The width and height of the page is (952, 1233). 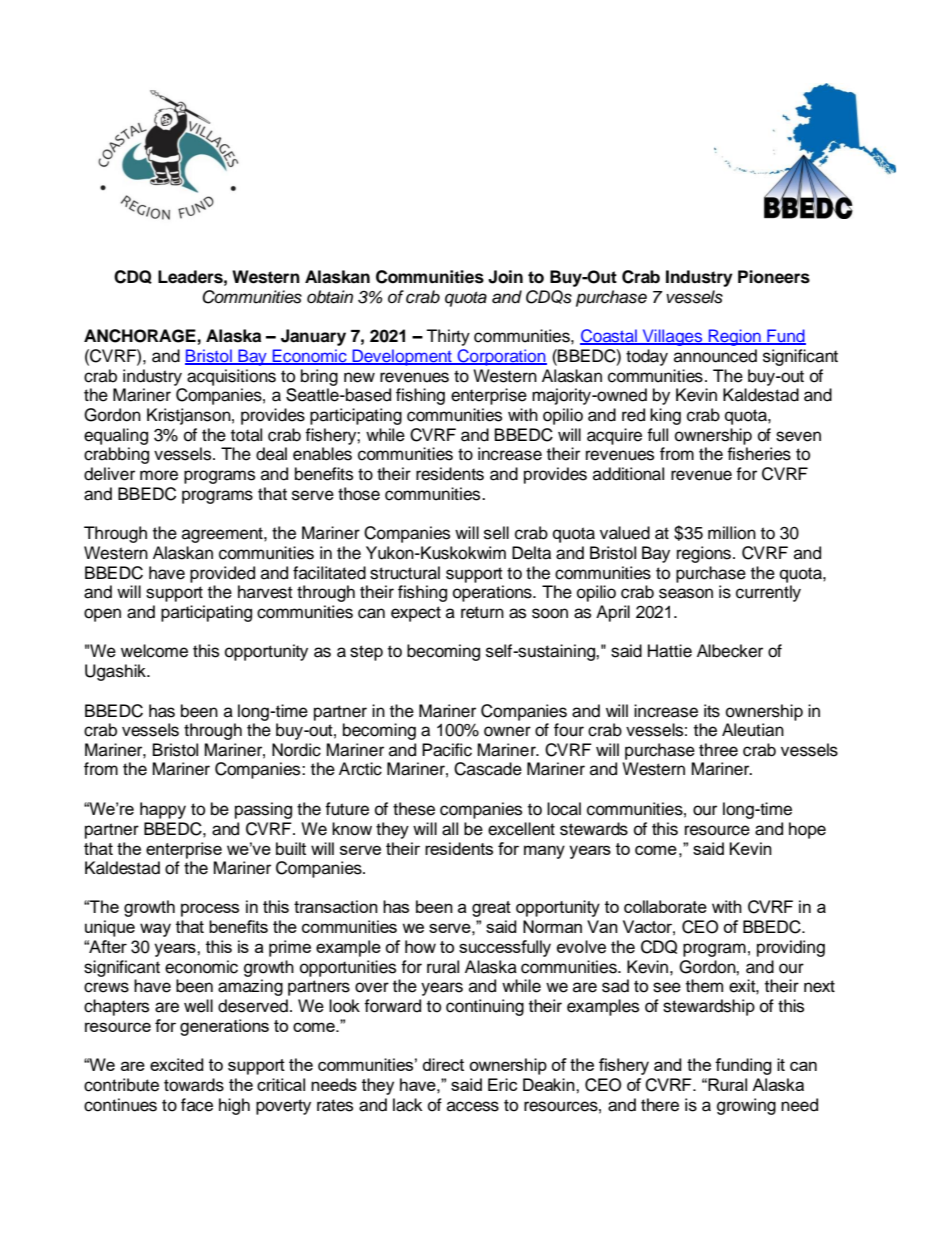 I want to click on million, so click(x=732, y=533).
